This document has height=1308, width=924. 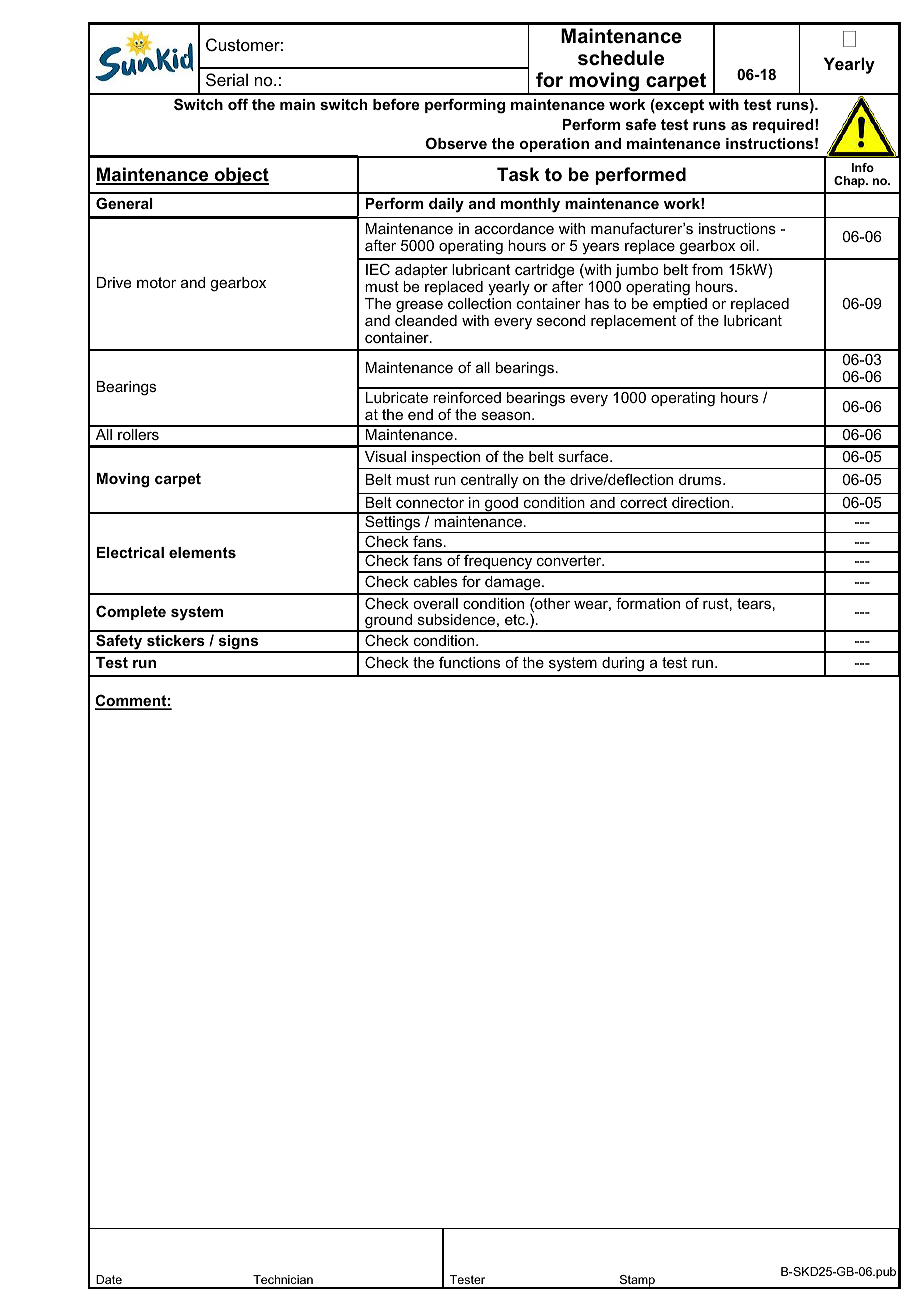 I want to click on during, so click(x=623, y=664).
